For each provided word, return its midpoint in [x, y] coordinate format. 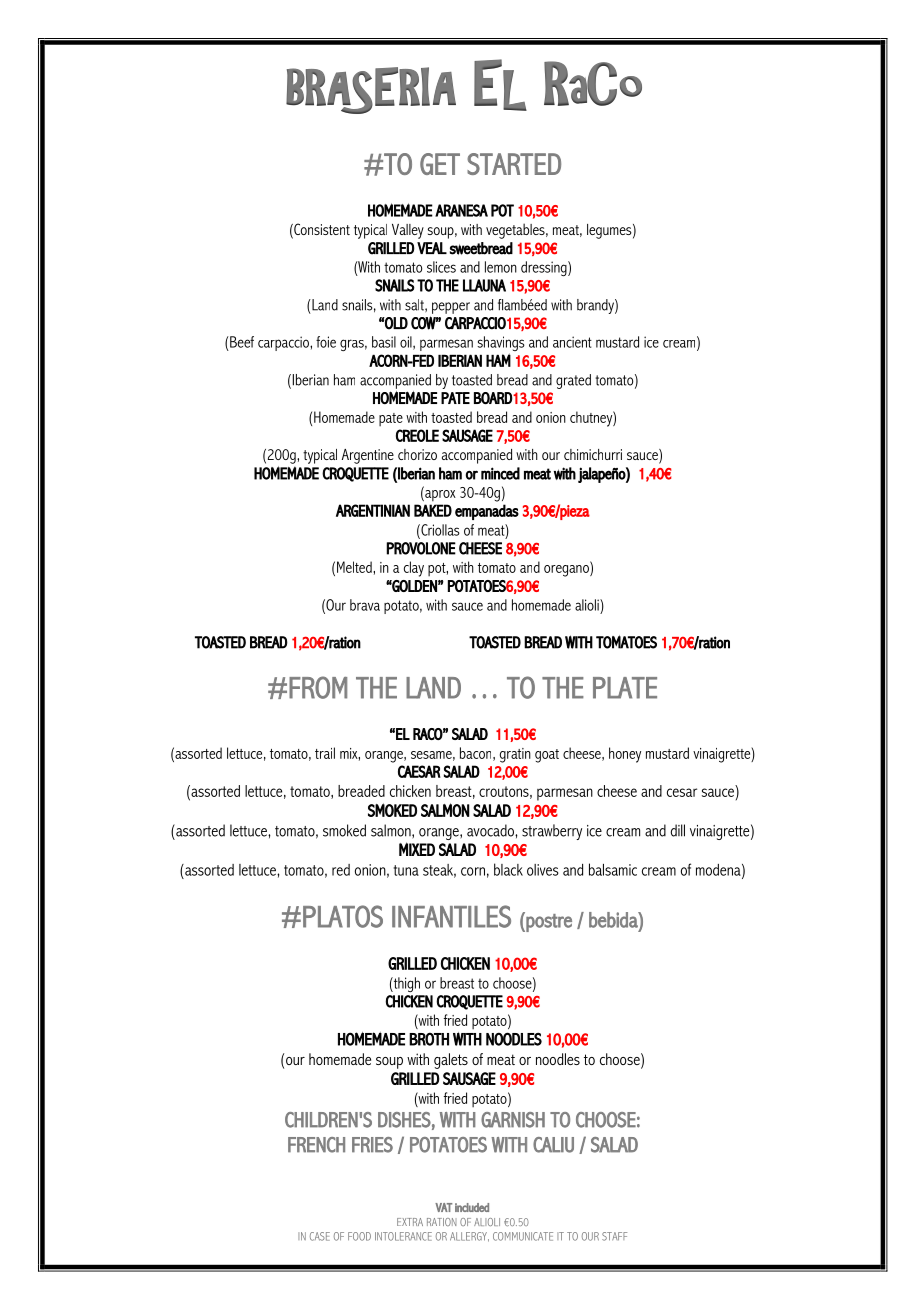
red [341, 870]
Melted [355, 567]
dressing [545, 268]
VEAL [432, 248]
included [472, 1207]
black [508, 869]
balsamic [613, 869]
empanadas [487, 512]
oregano [567, 569]
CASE [320, 1236]
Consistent [321, 230]
